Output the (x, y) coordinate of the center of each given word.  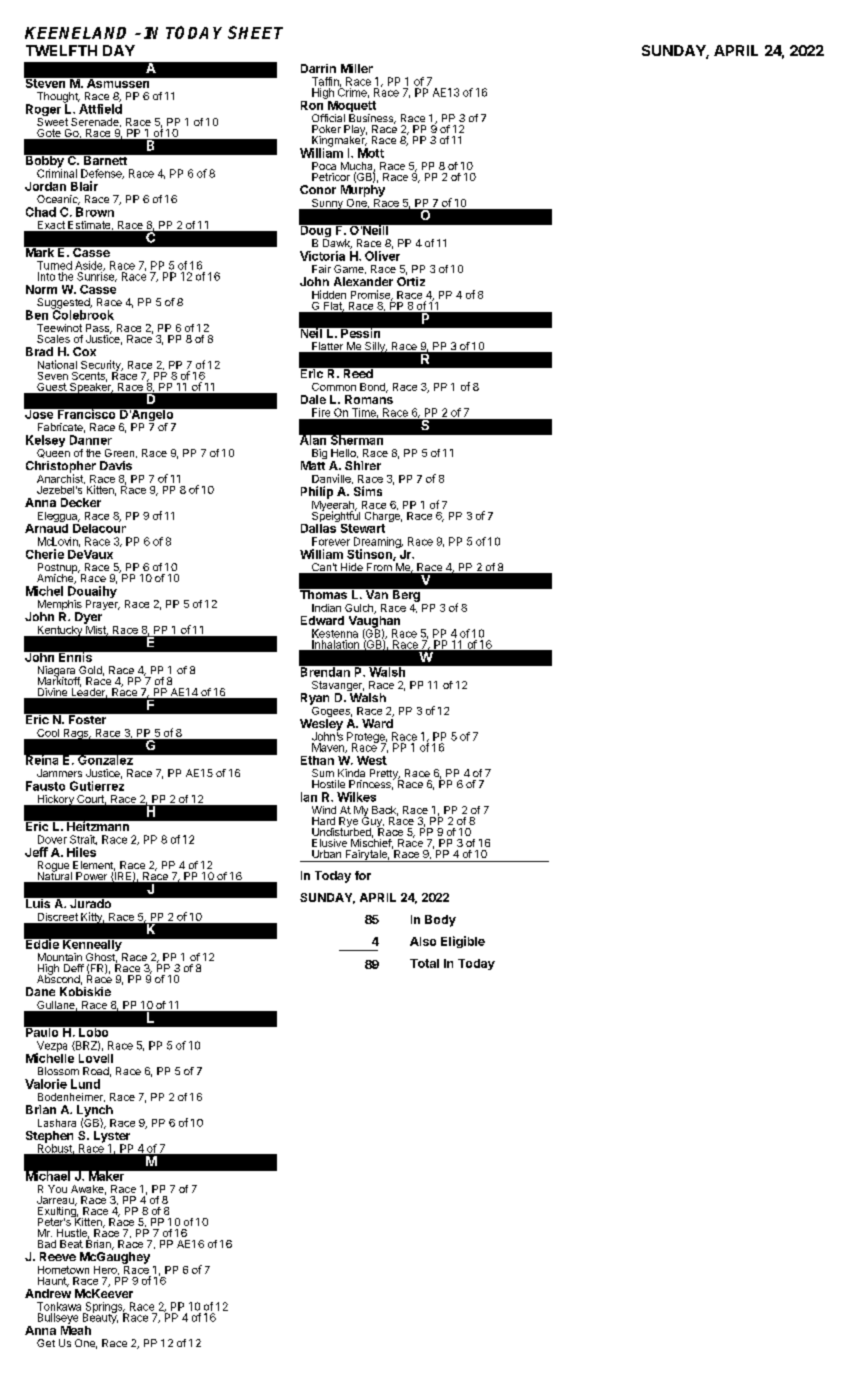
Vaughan (374, 621)
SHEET (255, 32)
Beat (71, 1244)
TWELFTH (61, 50)
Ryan (315, 699)
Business (372, 119)
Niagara (57, 672)
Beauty (100, 1317)
